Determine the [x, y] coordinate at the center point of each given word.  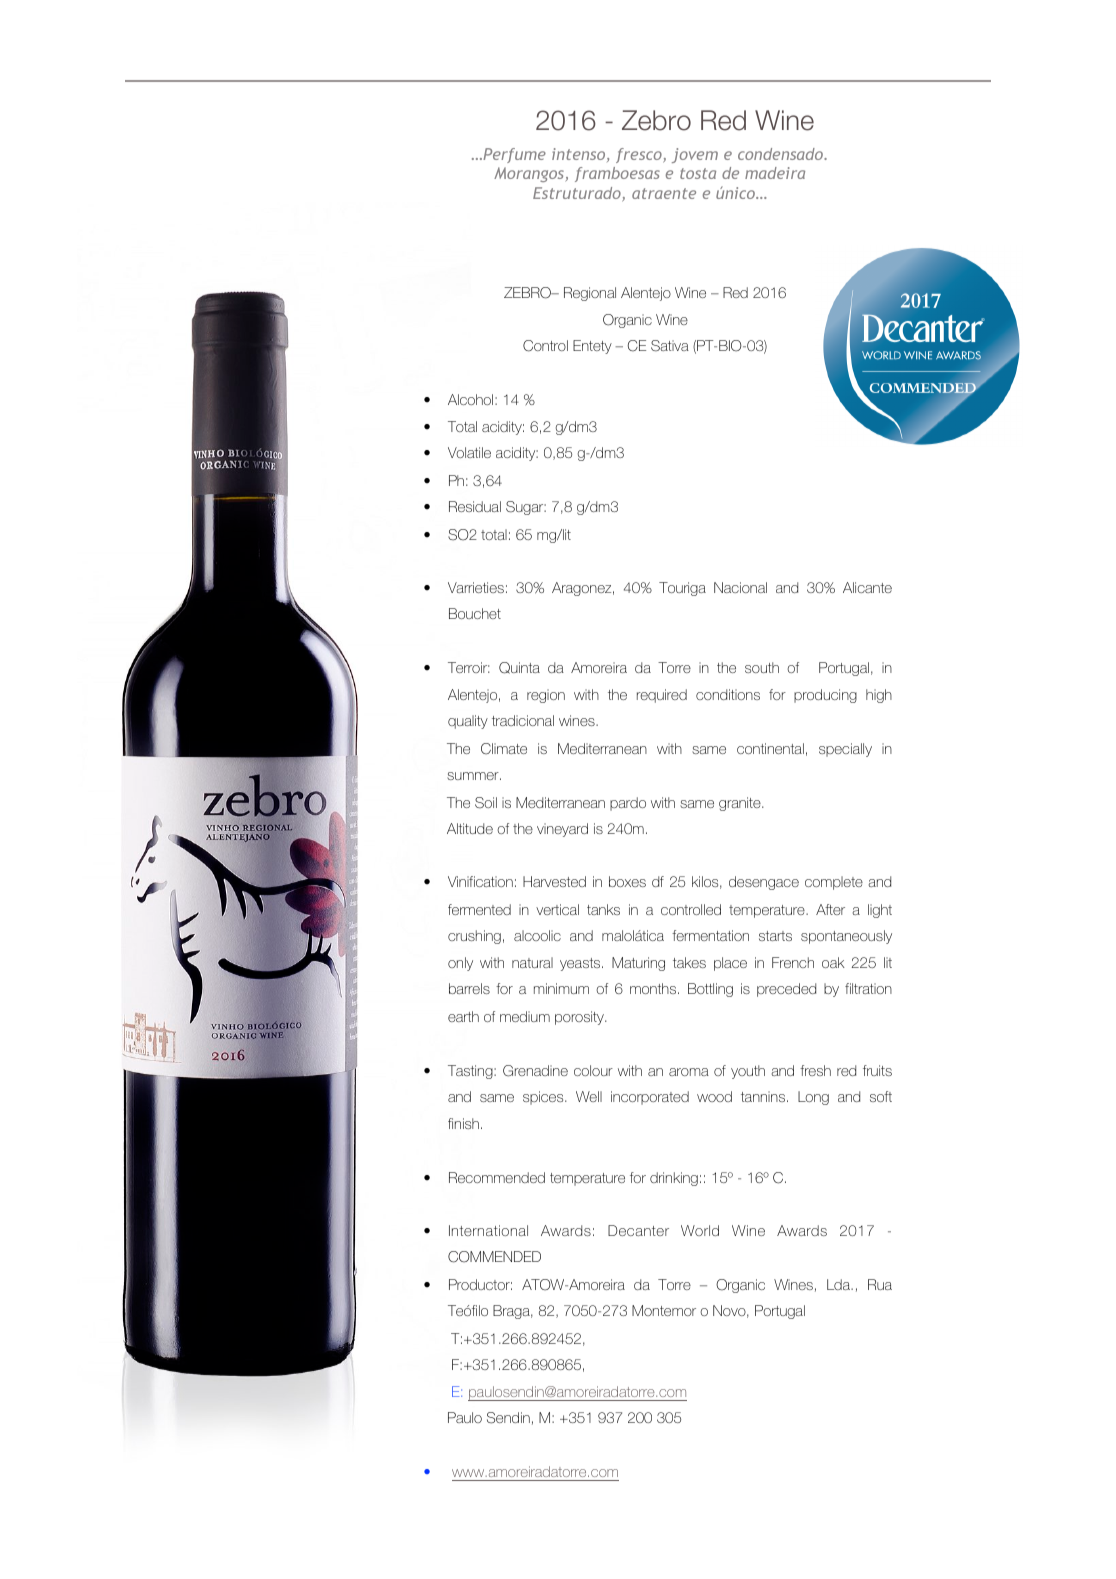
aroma [689, 1072]
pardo [628, 804]
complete [834, 883]
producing [825, 696]
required [662, 696]
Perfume [513, 155]
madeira [775, 173]
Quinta [519, 668]
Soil [486, 803]
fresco [640, 155]
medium [525, 1016]
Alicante [867, 587]
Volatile [469, 452]
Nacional [740, 587]
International [488, 1230]
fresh [815, 1070]
